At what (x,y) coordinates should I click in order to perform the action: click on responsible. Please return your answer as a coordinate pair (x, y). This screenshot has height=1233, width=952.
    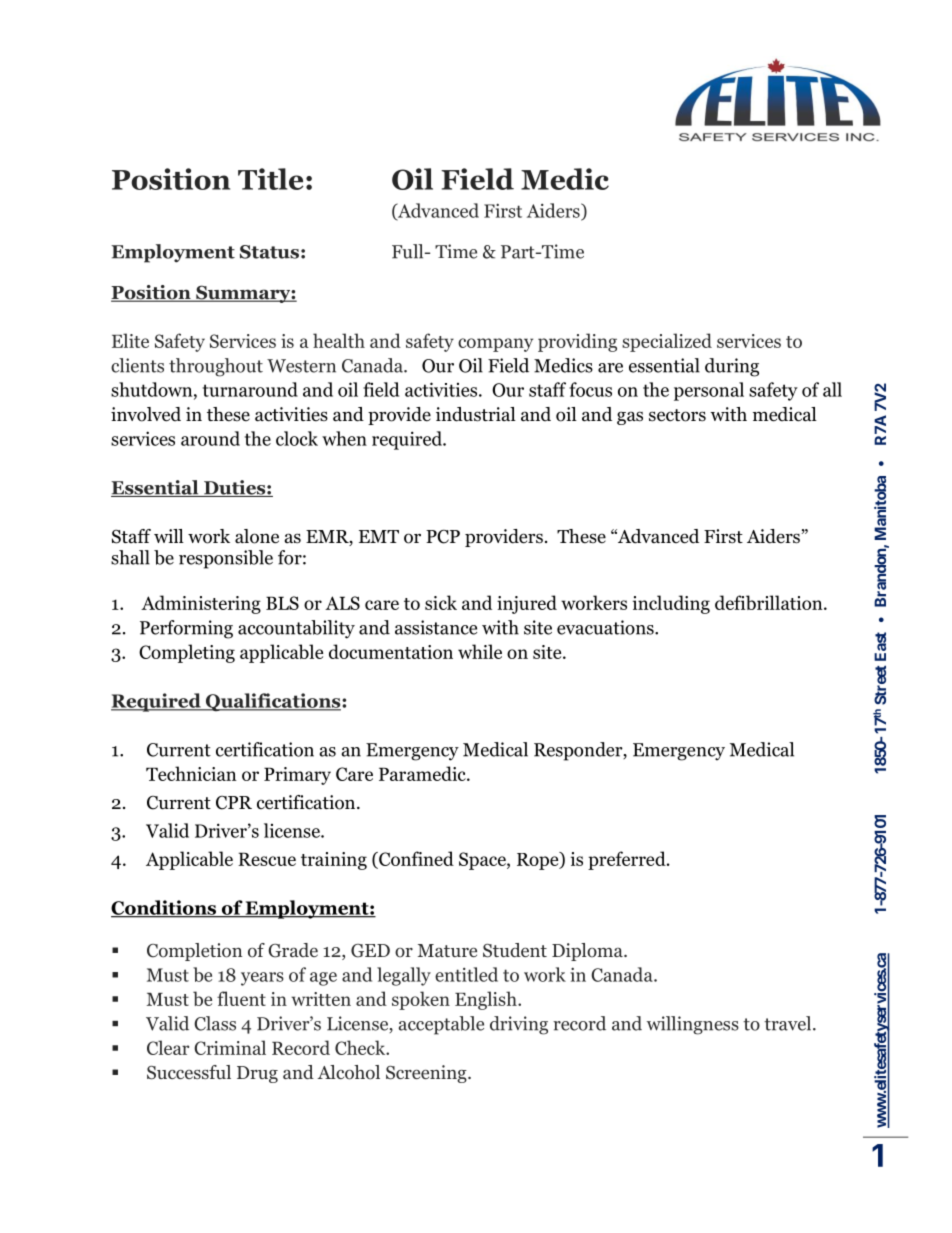
    Looking at the image, I should click on (226, 559).
